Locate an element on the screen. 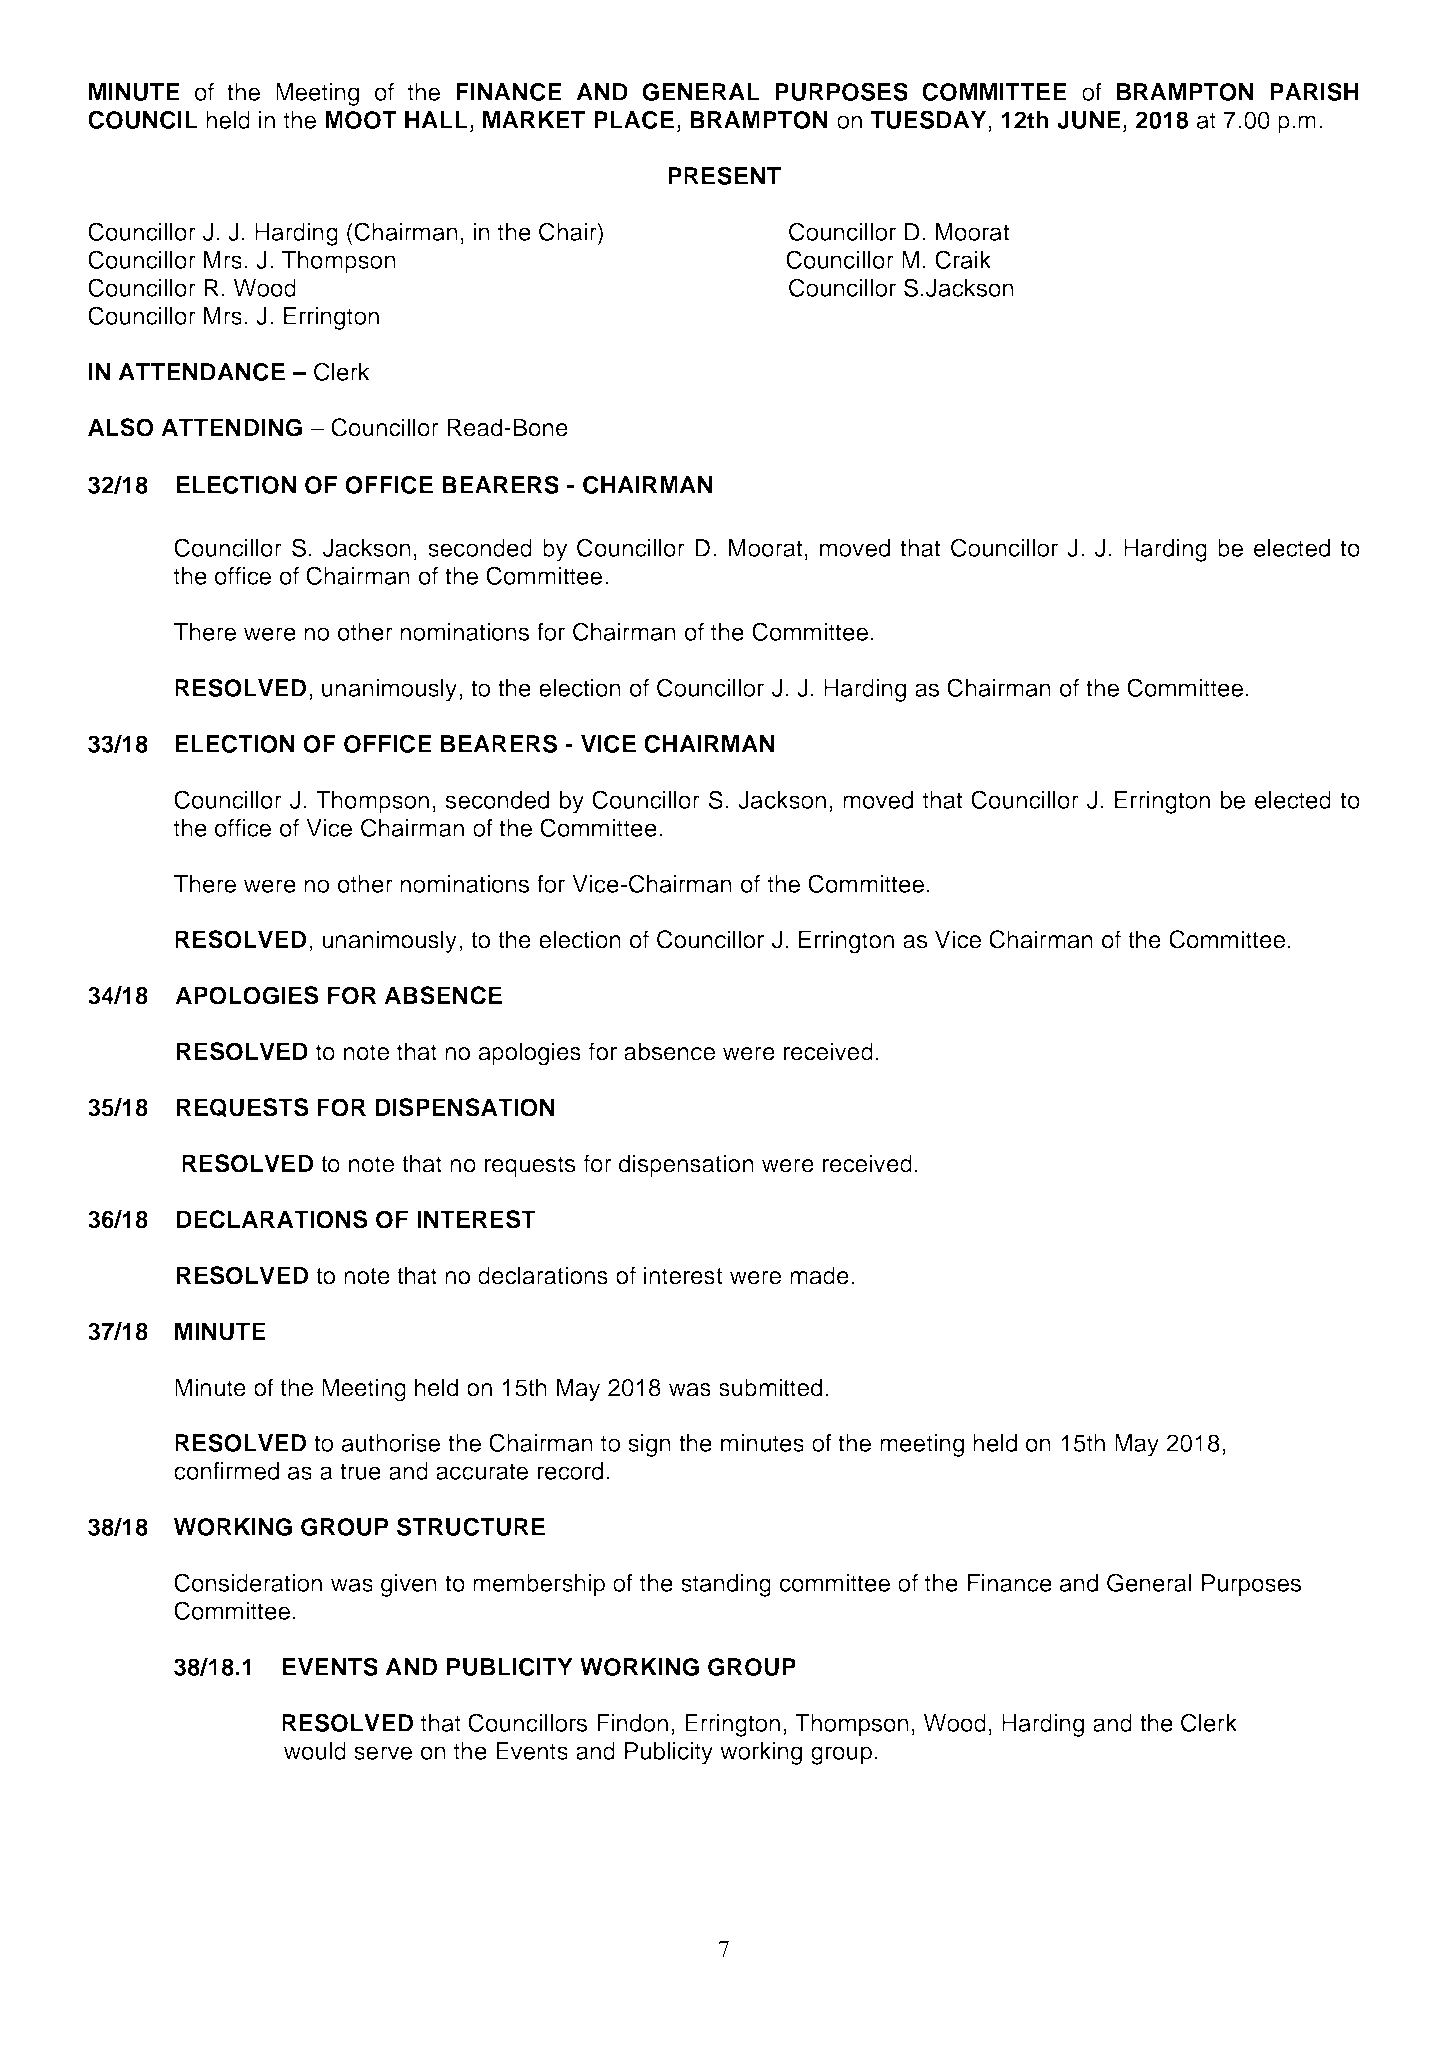 Image resolution: width=1448 pixels, height=2048 pixels. Craik is located at coordinates (963, 259).
